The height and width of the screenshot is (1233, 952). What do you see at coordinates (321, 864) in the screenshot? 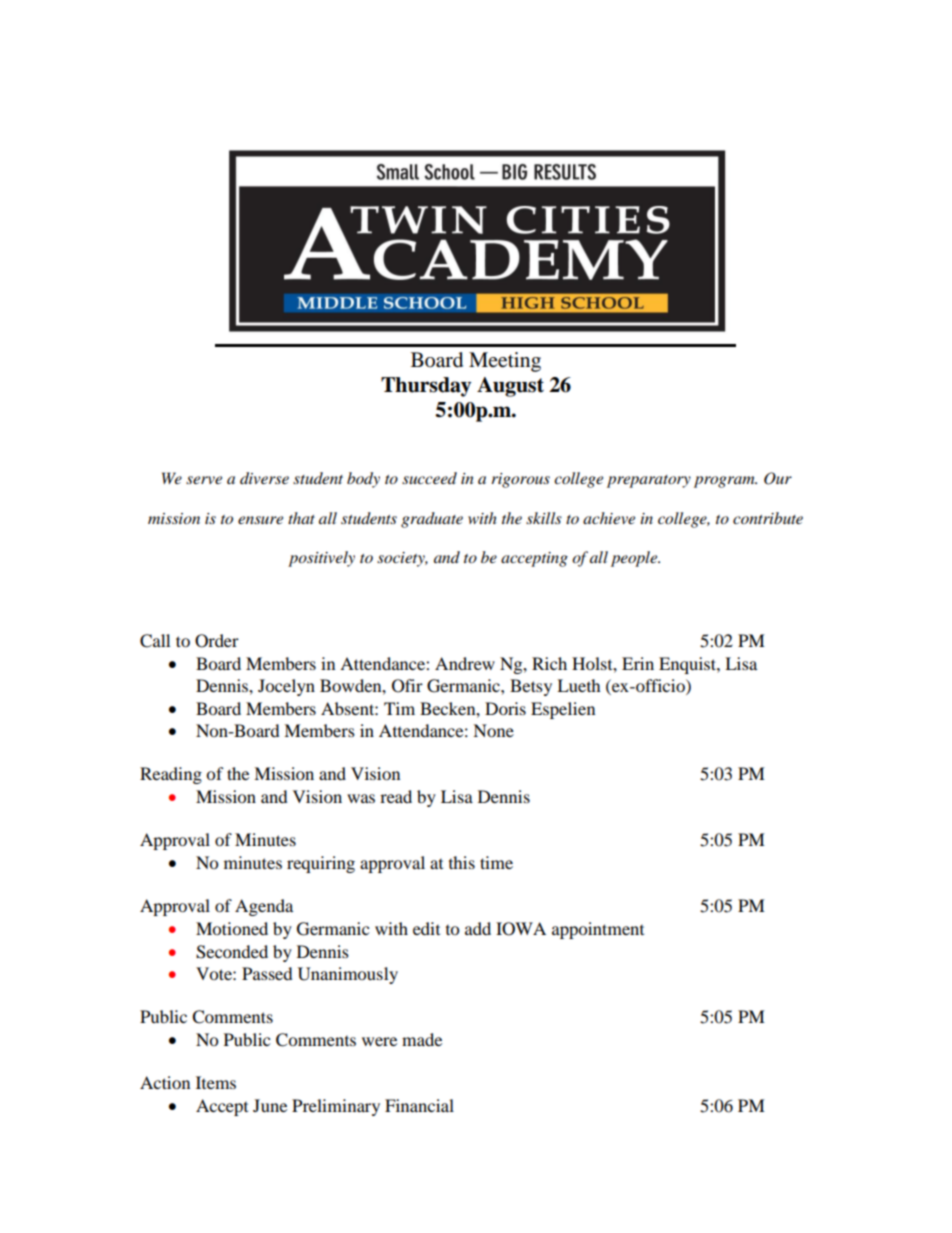
I see `requiring` at bounding box center [321, 864].
